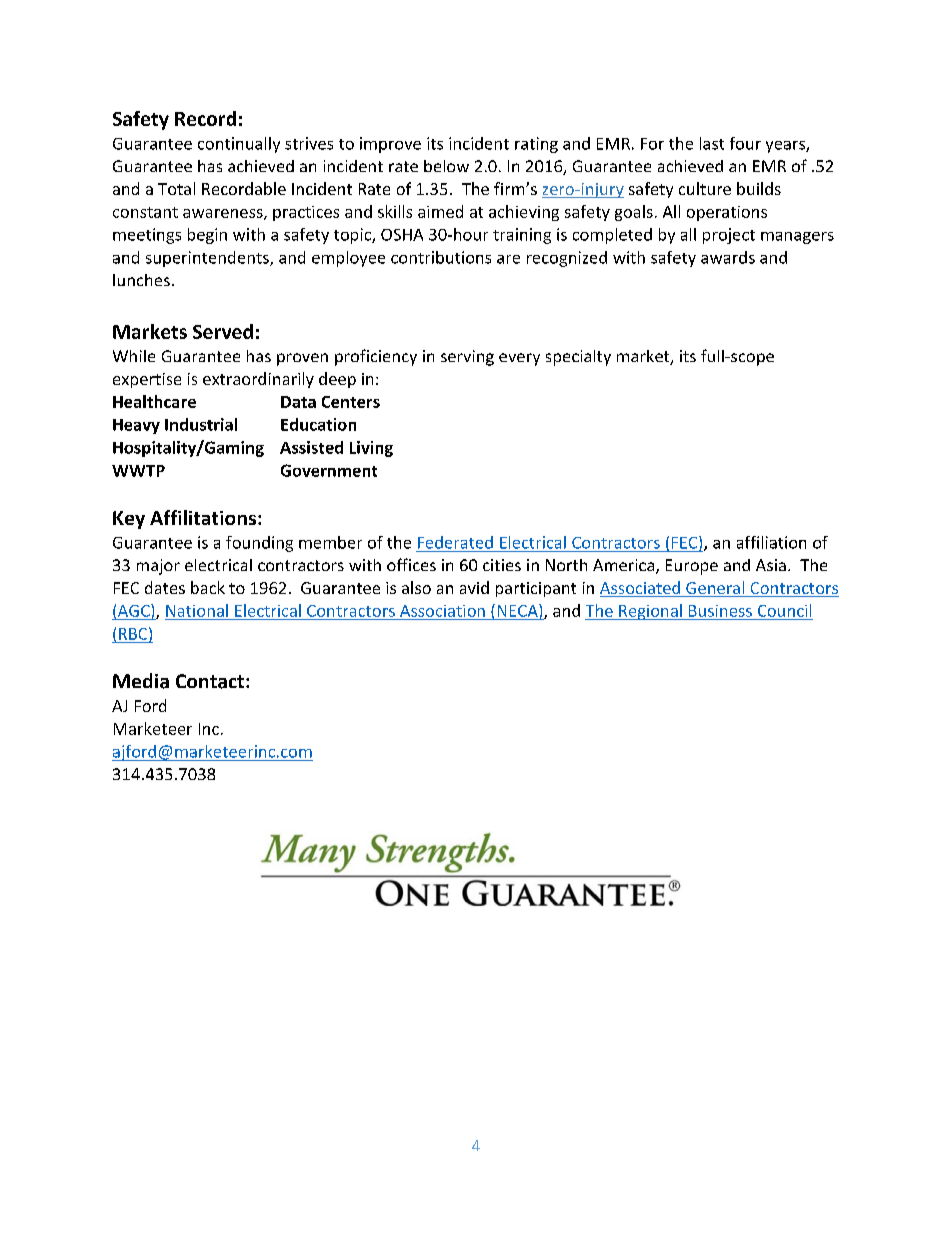  Describe the element at coordinates (446, 166) in the page. I see `below` at that location.
